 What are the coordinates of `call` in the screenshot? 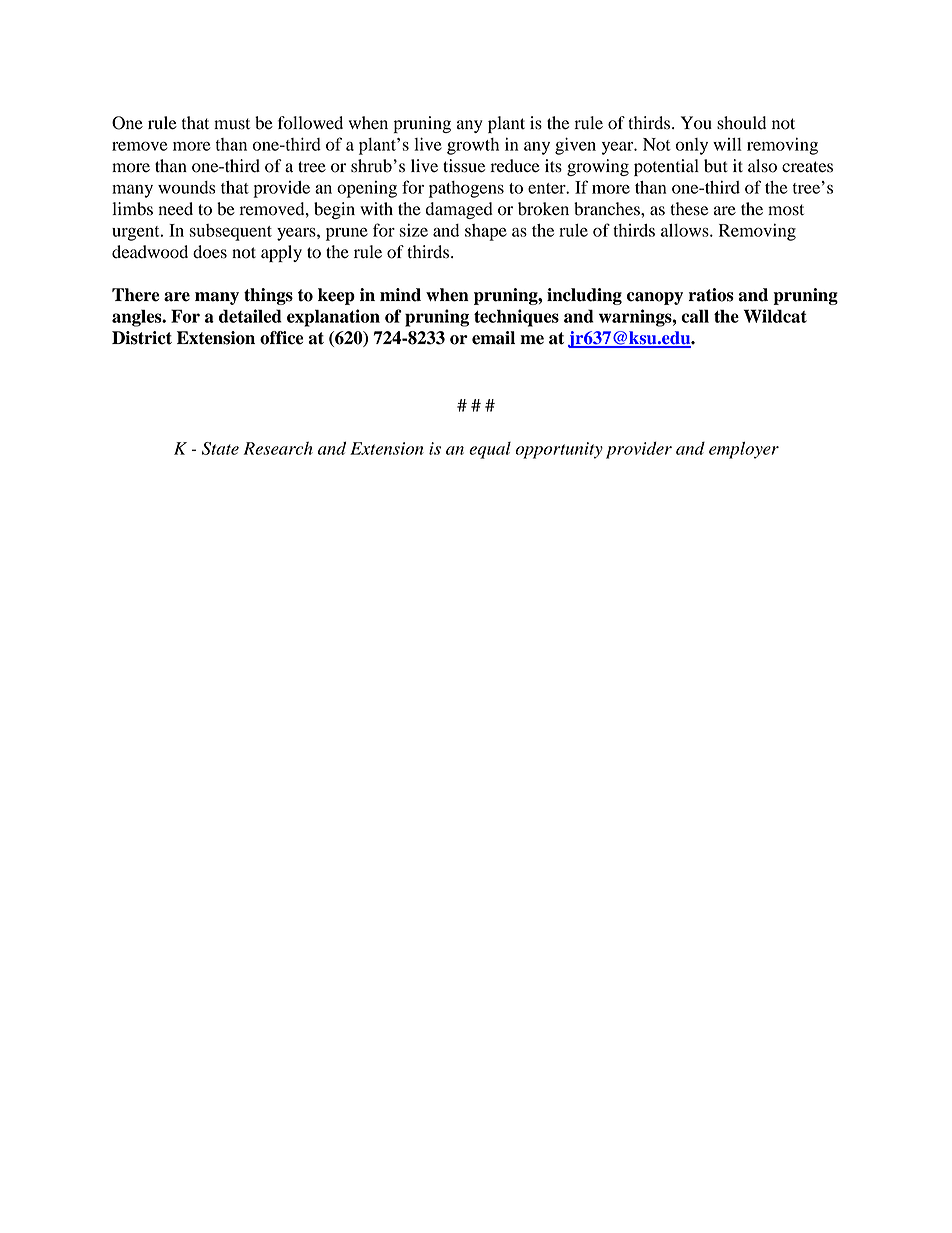 It's located at (695, 316).
